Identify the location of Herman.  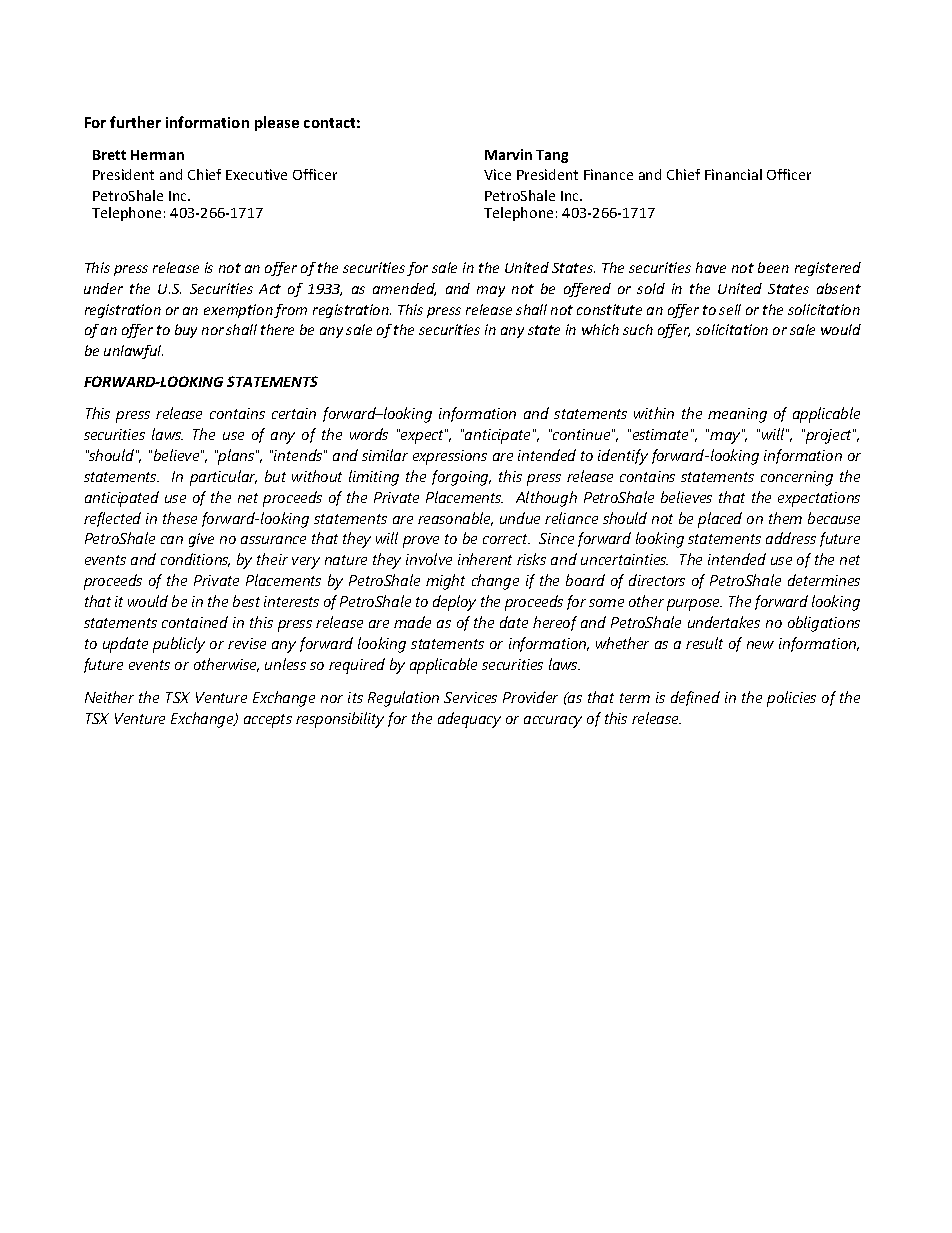
(157, 155).
